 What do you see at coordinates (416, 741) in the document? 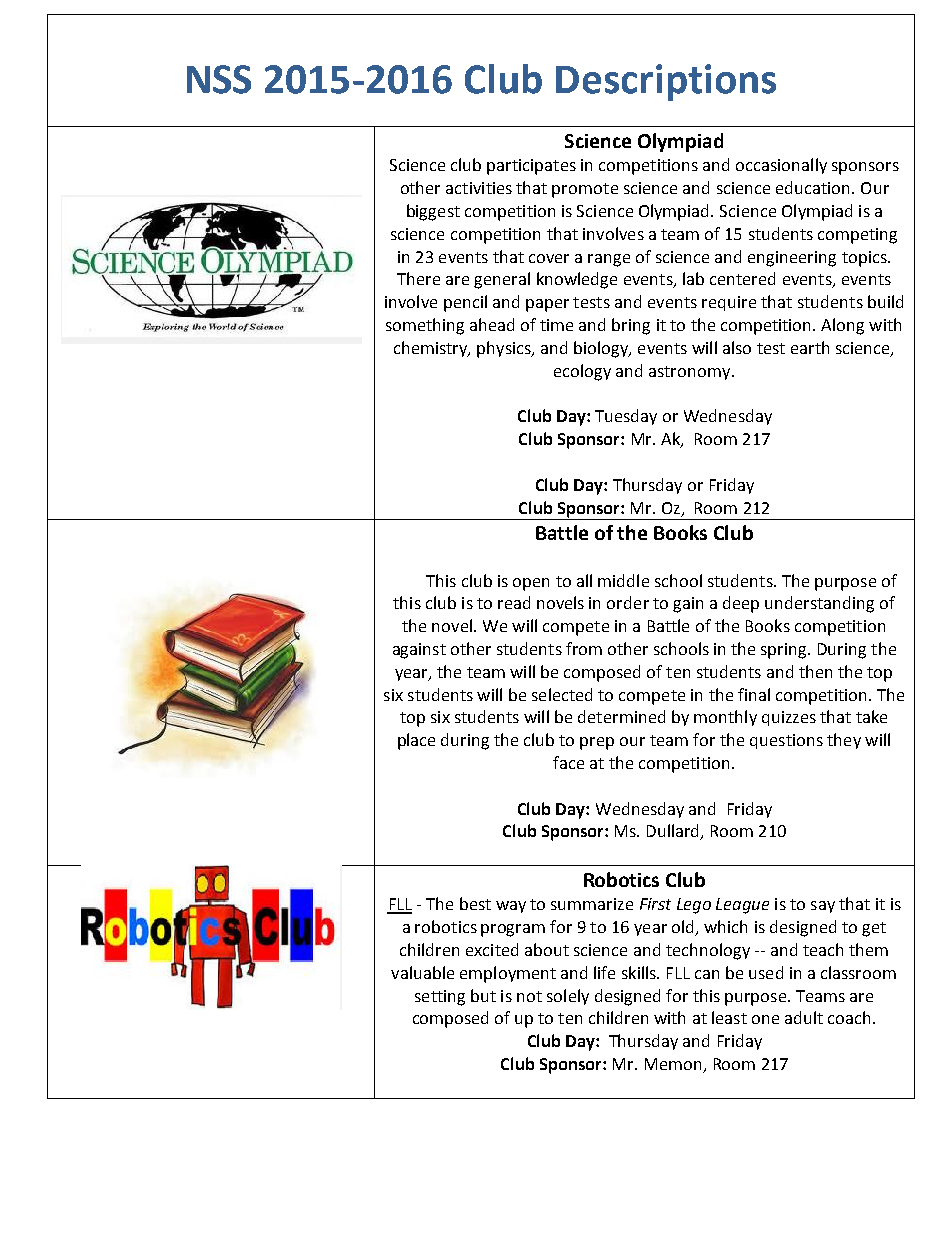
I see `place` at bounding box center [416, 741].
